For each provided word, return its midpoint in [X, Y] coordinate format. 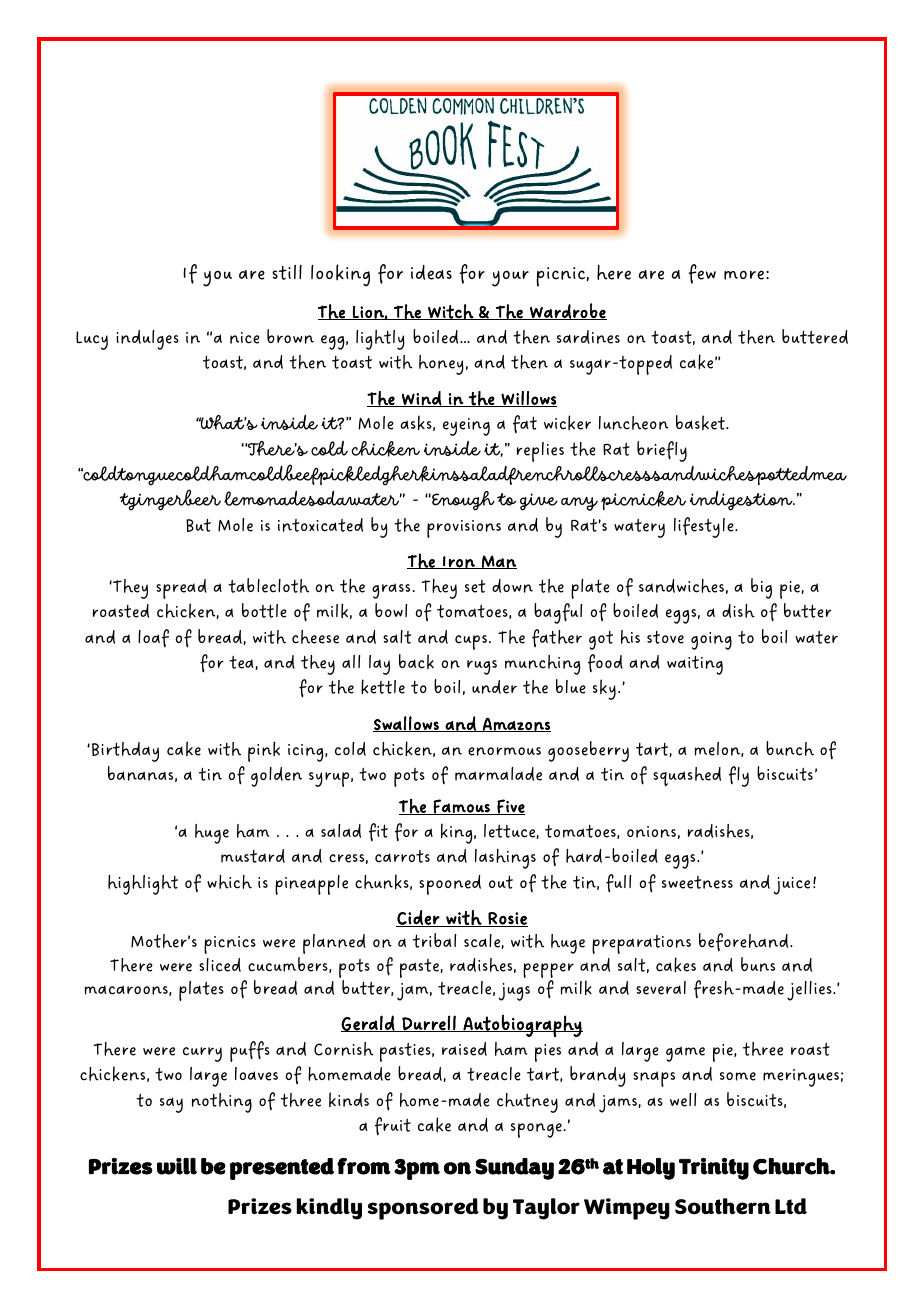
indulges [147, 340]
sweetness [697, 882]
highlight [143, 885]
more [744, 275]
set [475, 586]
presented [282, 1169]
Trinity [714, 1169]
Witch [451, 312]
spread [181, 589]
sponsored [423, 1209]
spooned [450, 885]
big [761, 588]
